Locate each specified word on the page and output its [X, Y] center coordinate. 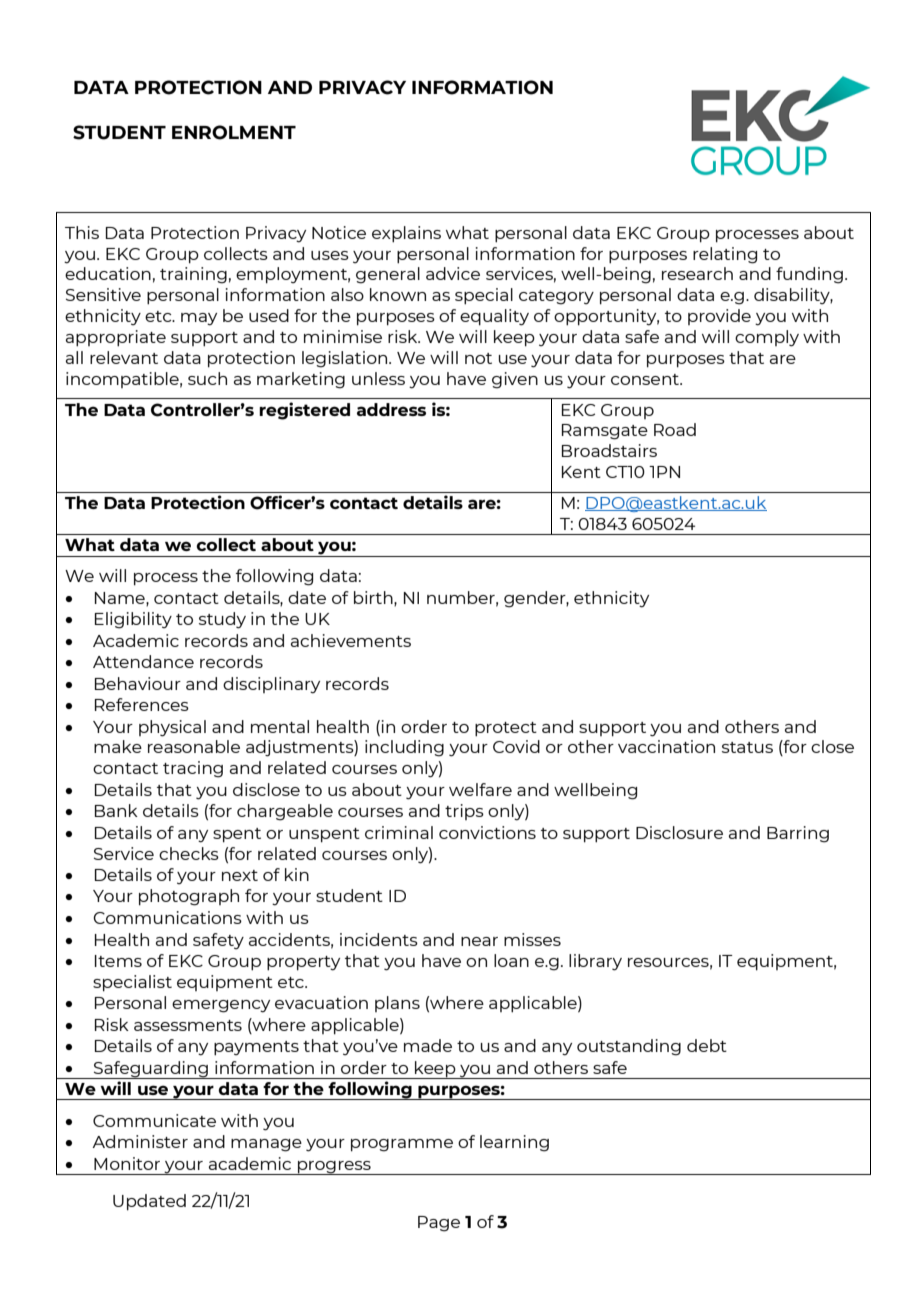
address [391, 409]
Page [439, 1224]
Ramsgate [605, 432]
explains [406, 234]
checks [189, 853]
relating [725, 255]
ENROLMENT [234, 132]
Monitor [127, 1163]
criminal [399, 832]
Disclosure [679, 832]
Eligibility [133, 620]
